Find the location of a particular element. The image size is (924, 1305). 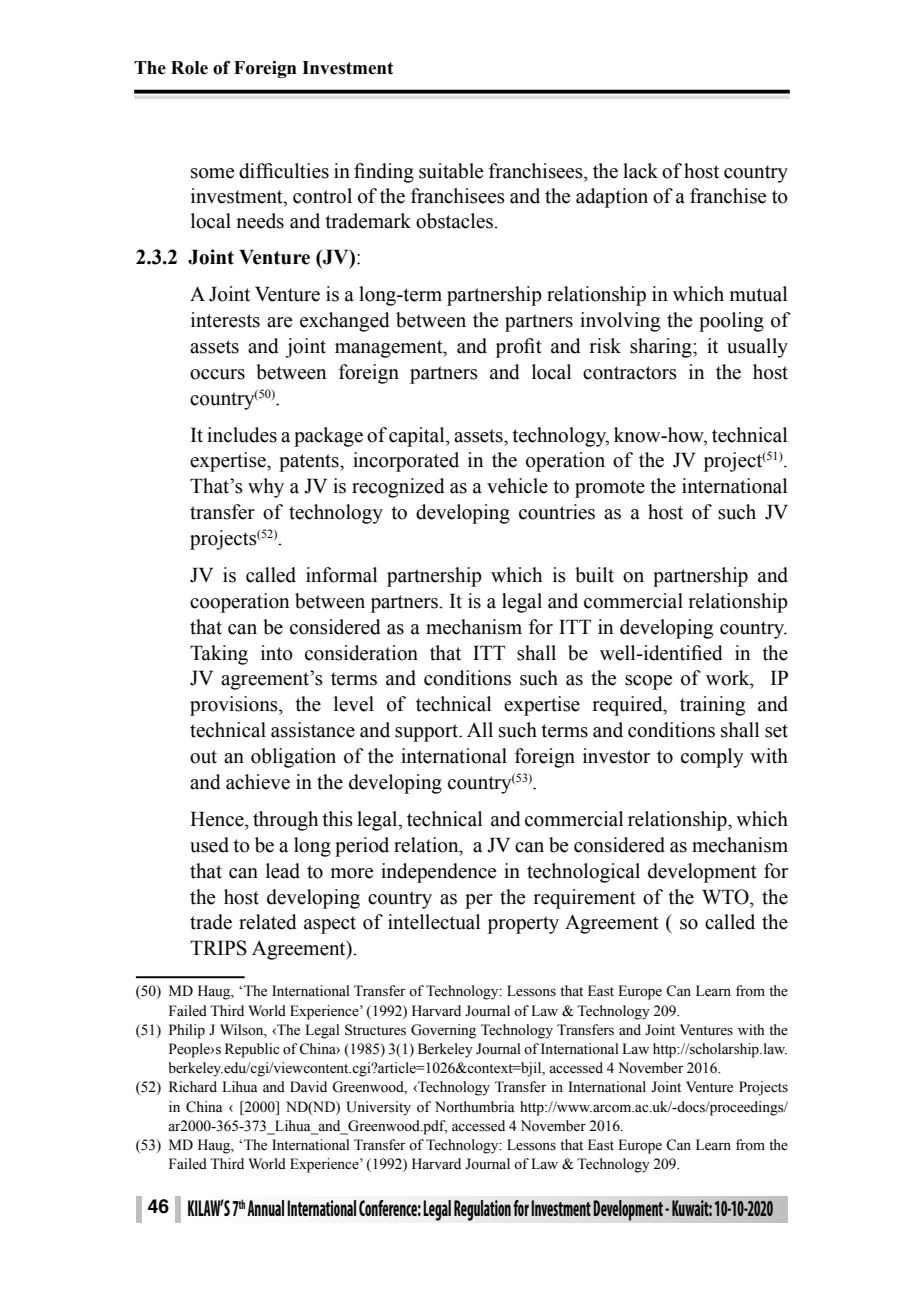

comply is located at coordinates (712, 758).
